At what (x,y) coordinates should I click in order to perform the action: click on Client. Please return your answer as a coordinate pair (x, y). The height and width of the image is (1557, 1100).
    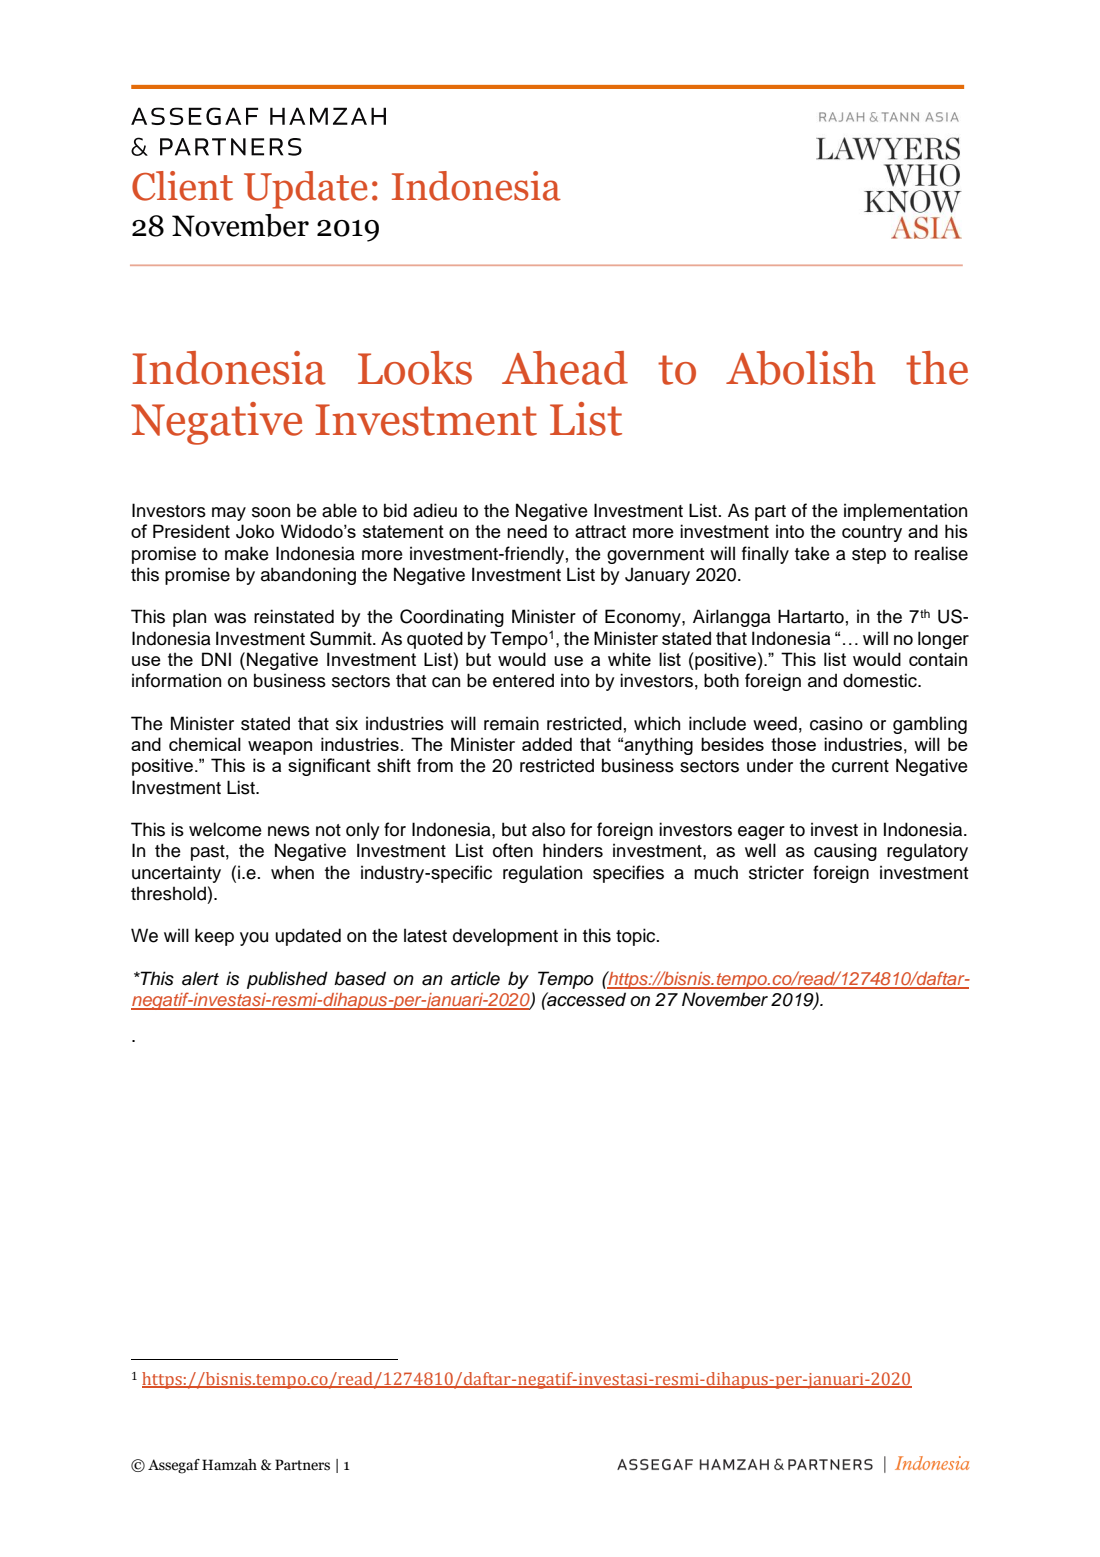
    Looking at the image, I should click on (182, 186).
